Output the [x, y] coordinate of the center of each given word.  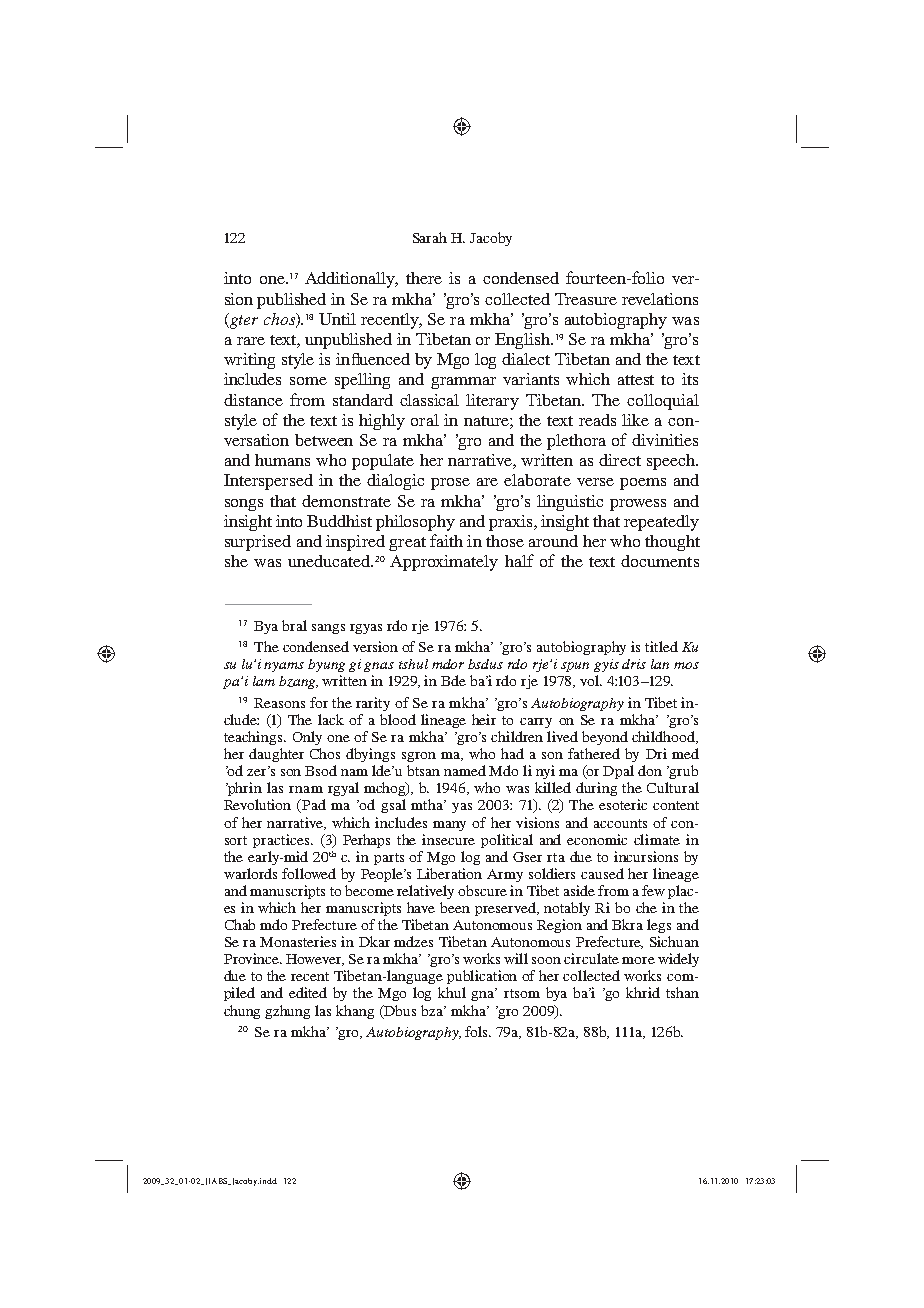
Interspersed [268, 482]
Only [307, 738]
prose [450, 484]
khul [452, 992]
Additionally [351, 280]
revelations [660, 299]
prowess [638, 505]
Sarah [430, 237]
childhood [665, 737]
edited [308, 992]
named [465, 770]
